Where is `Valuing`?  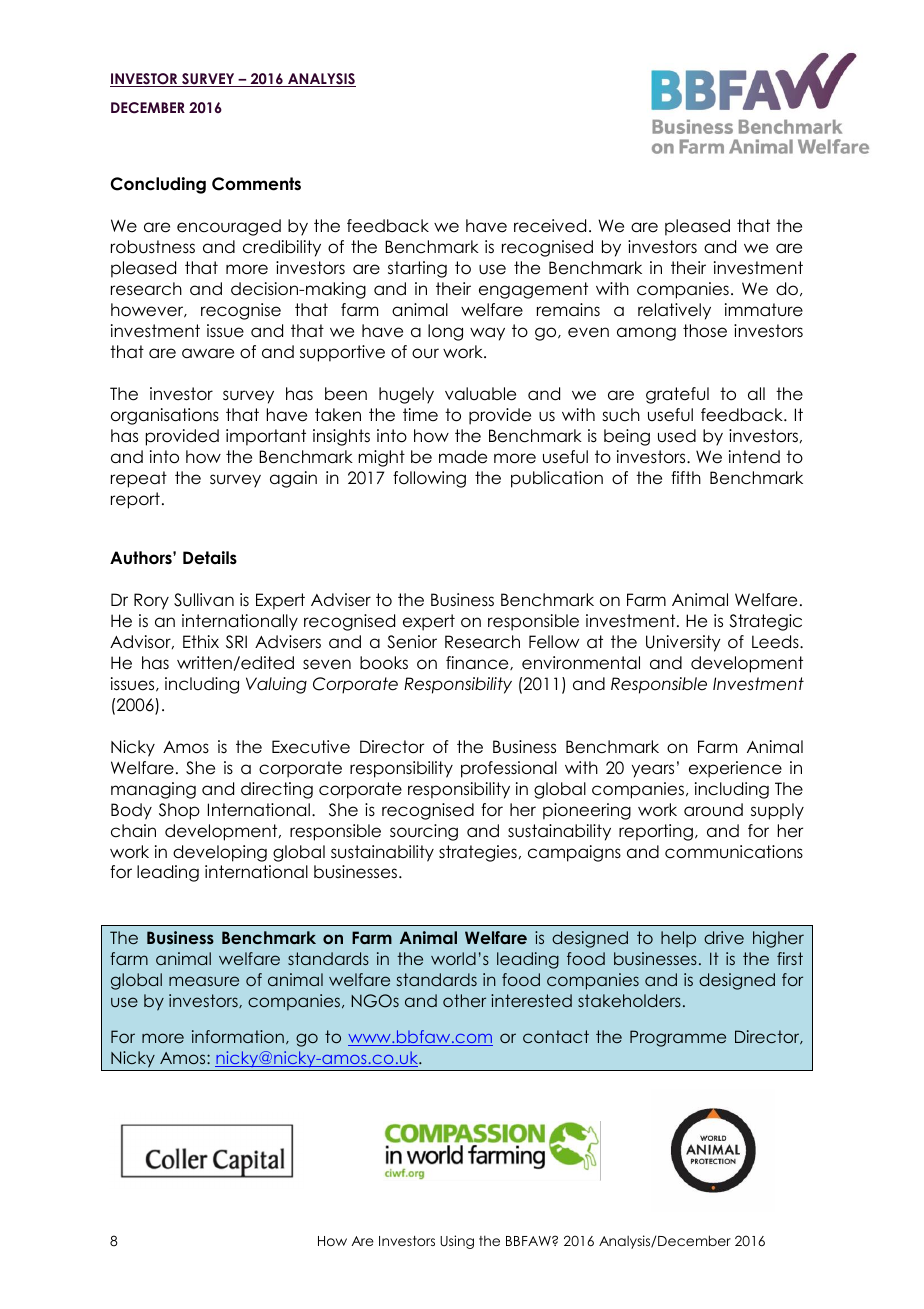 Valuing is located at coordinates (276, 685).
